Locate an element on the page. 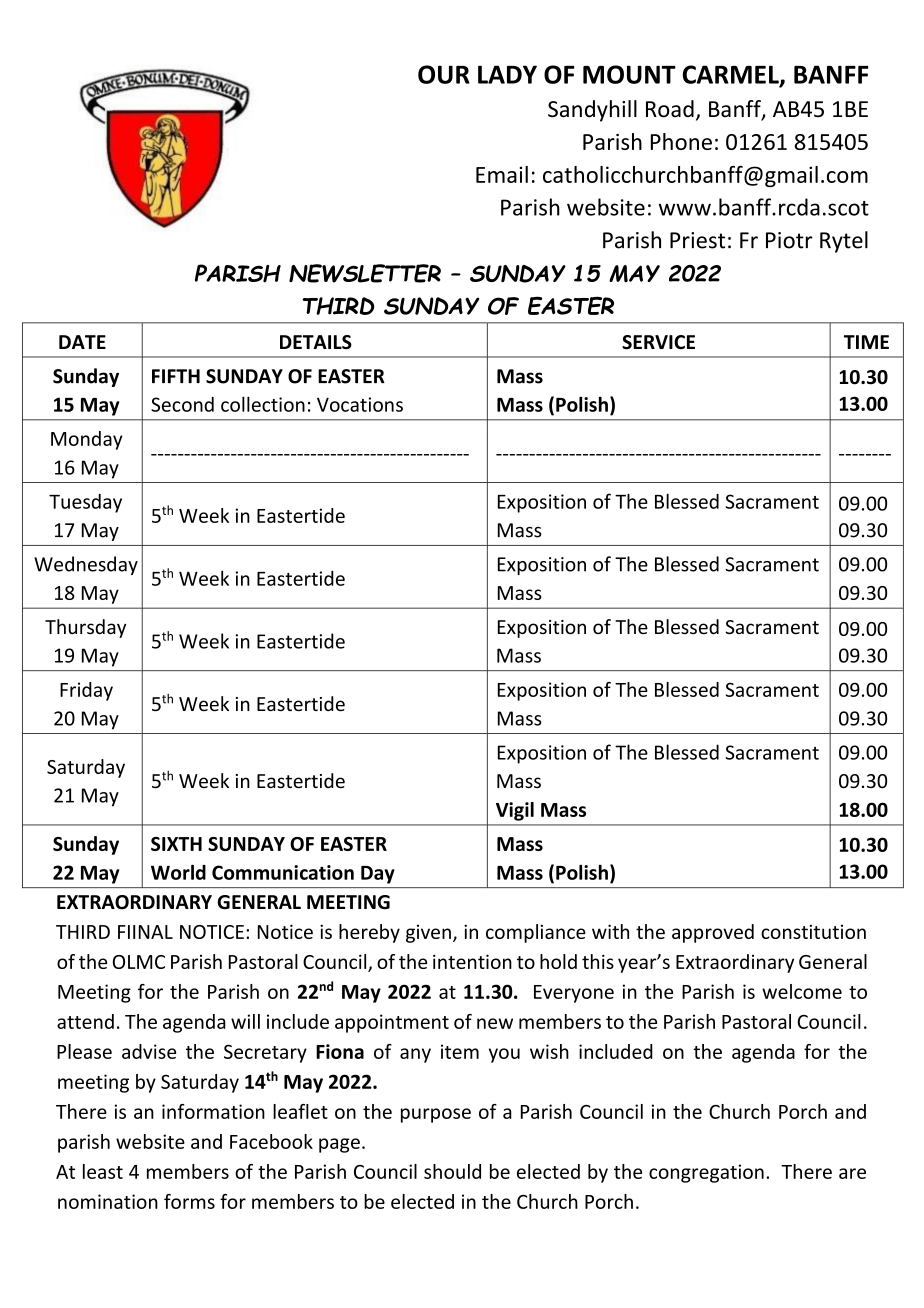  approved is located at coordinates (713, 933).
